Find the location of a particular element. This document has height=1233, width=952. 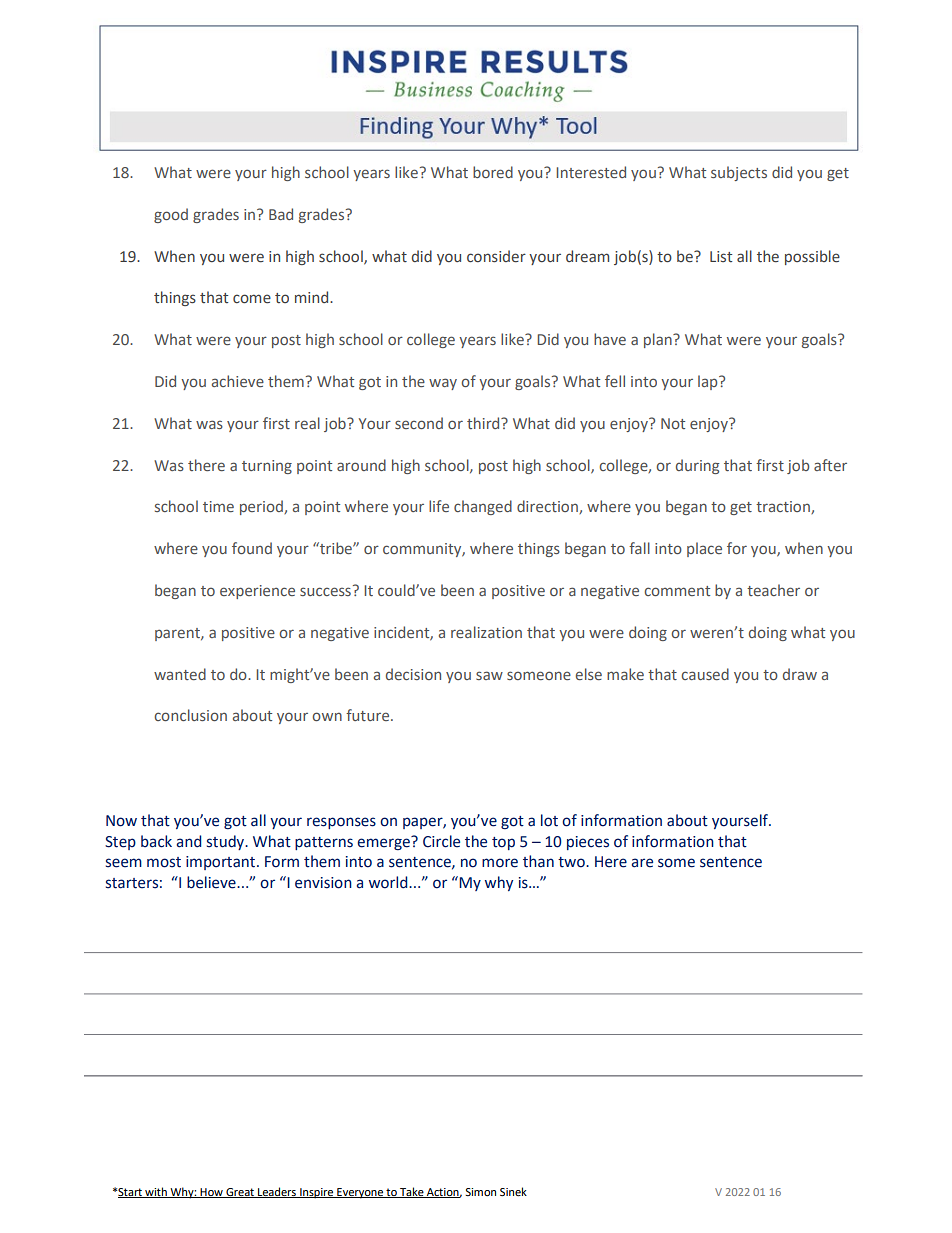

How is located at coordinates (212, 1193).
